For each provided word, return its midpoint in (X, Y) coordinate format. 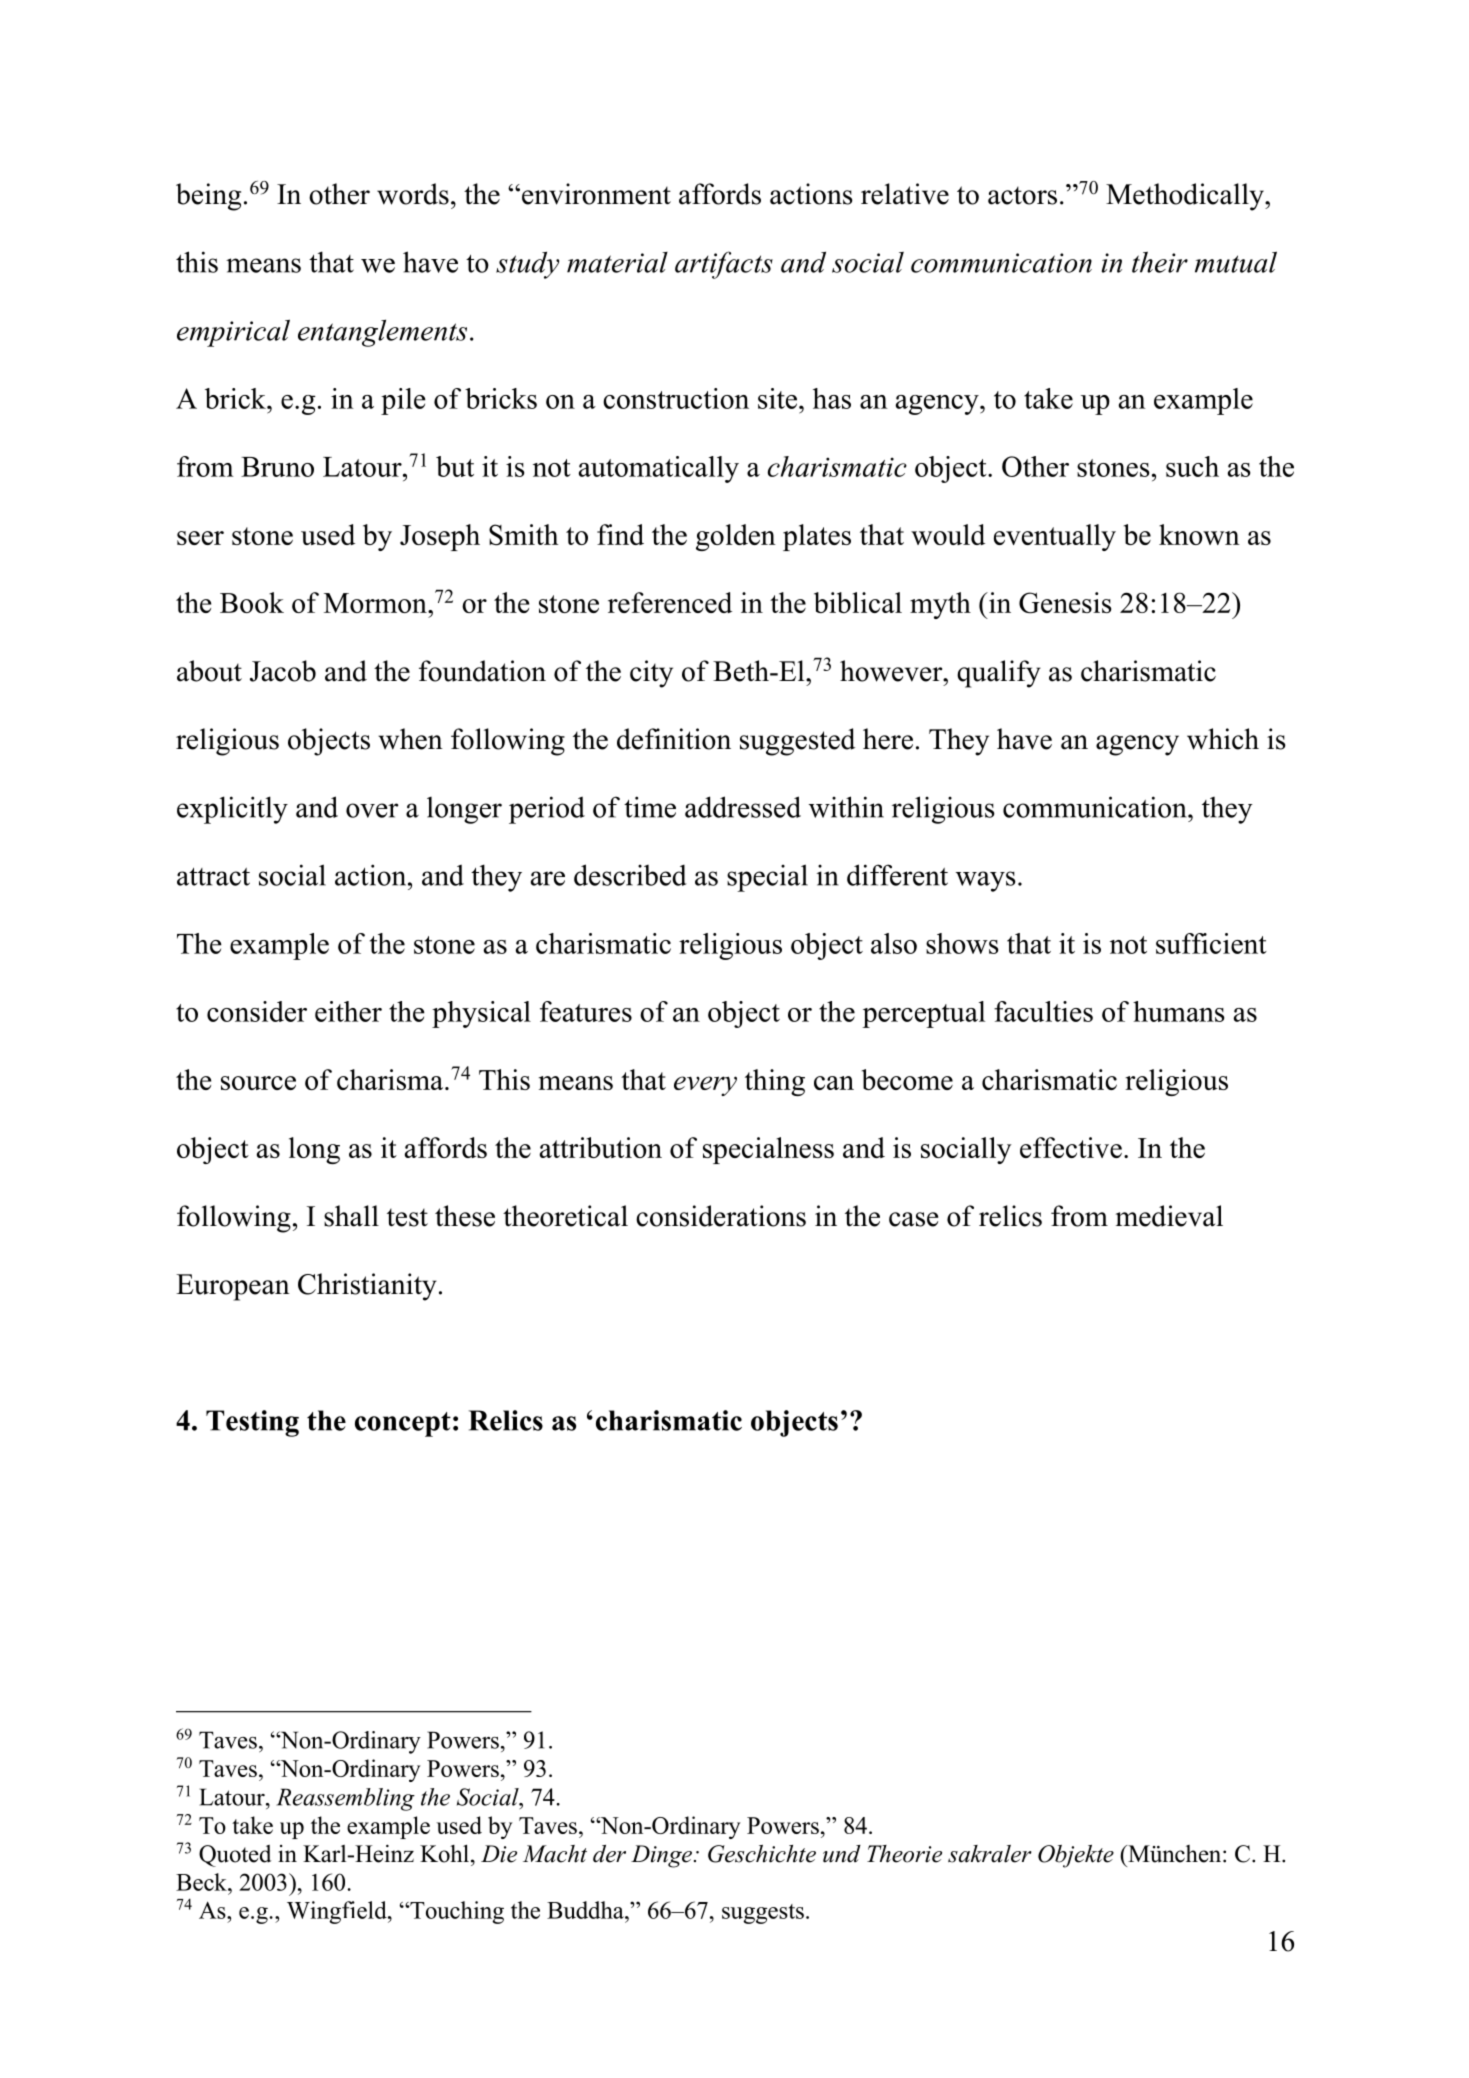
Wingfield (338, 1912)
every (705, 1086)
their (1160, 262)
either (348, 1011)
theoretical (565, 1216)
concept (403, 1424)
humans (1179, 1011)
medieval (1169, 1216)
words (413, 194)
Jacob (283, 671)
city (651, 674)
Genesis (1065, 603)
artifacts (724, 265)
